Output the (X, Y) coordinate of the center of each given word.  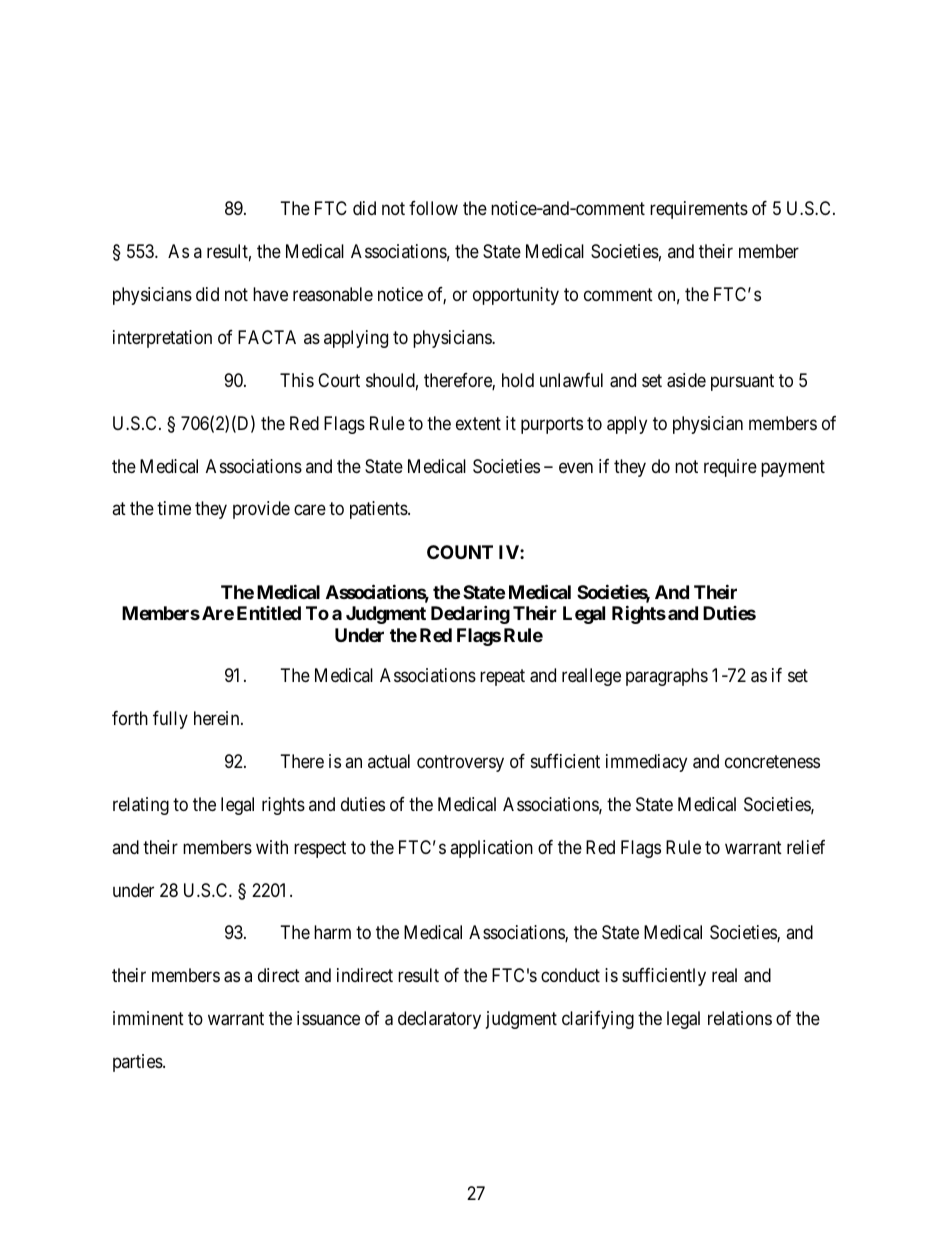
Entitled (269, 613)
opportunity (516, 296)
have (270, 294)
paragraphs (667, 677)
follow (433, 208)
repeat (502, 677)
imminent (148, 1018)
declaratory (439, 1020)
